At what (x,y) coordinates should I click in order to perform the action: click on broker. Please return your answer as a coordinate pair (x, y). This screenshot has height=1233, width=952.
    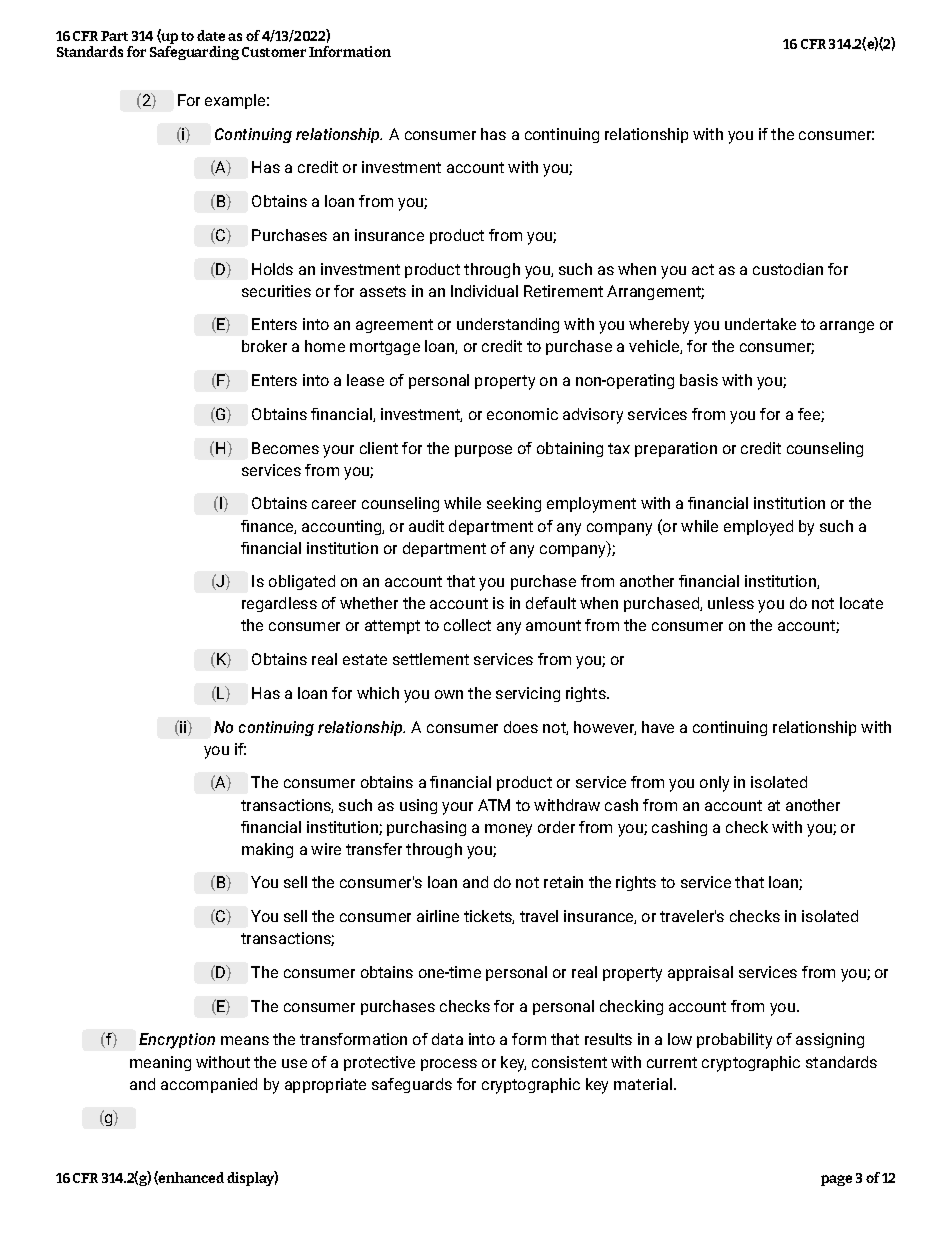
    Looking at the image, I should click on (264, 346).
